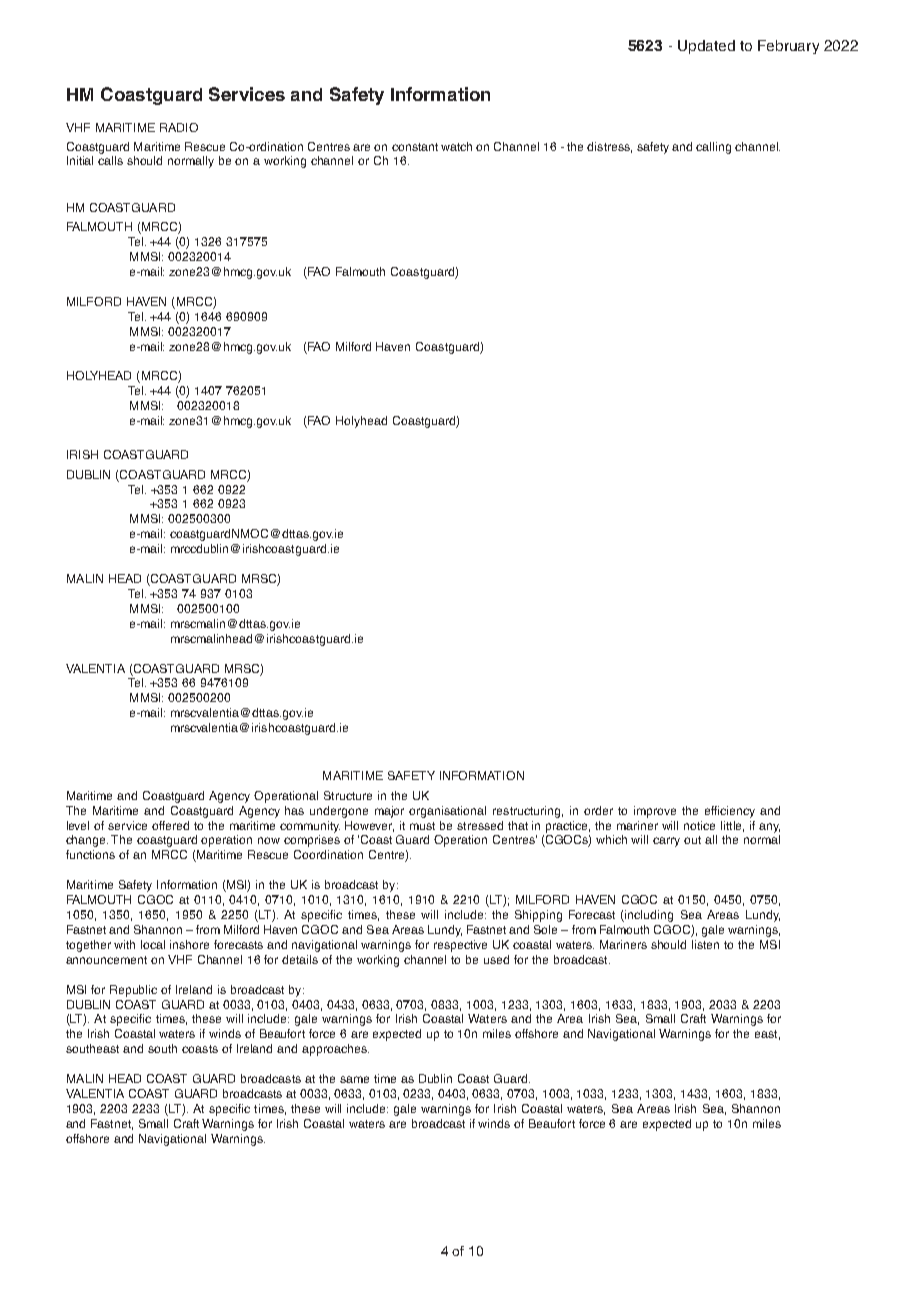  I want to click on efficiency, so click(730, 812).
